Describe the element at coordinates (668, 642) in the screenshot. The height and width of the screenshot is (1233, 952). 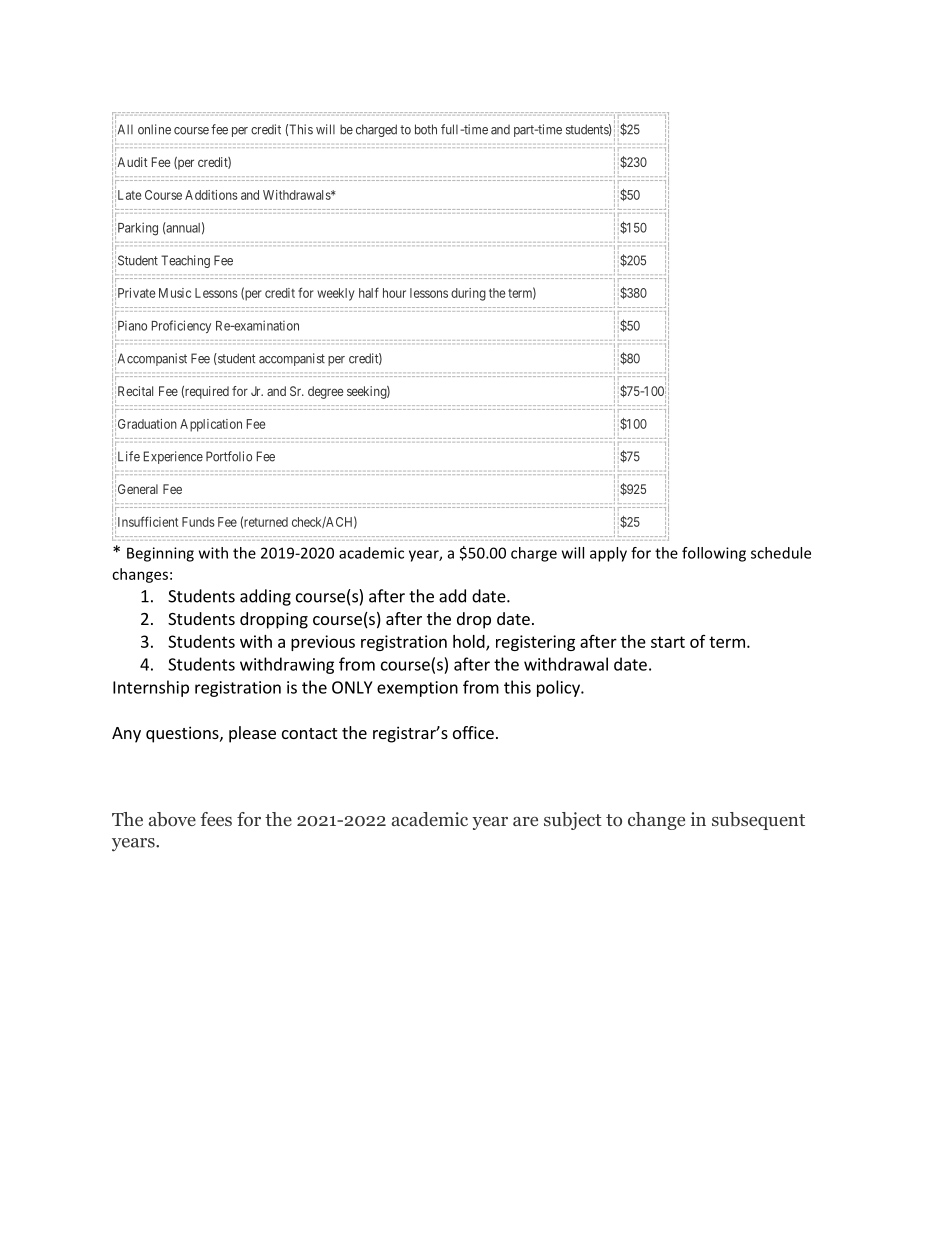
I see `start` at that location.
